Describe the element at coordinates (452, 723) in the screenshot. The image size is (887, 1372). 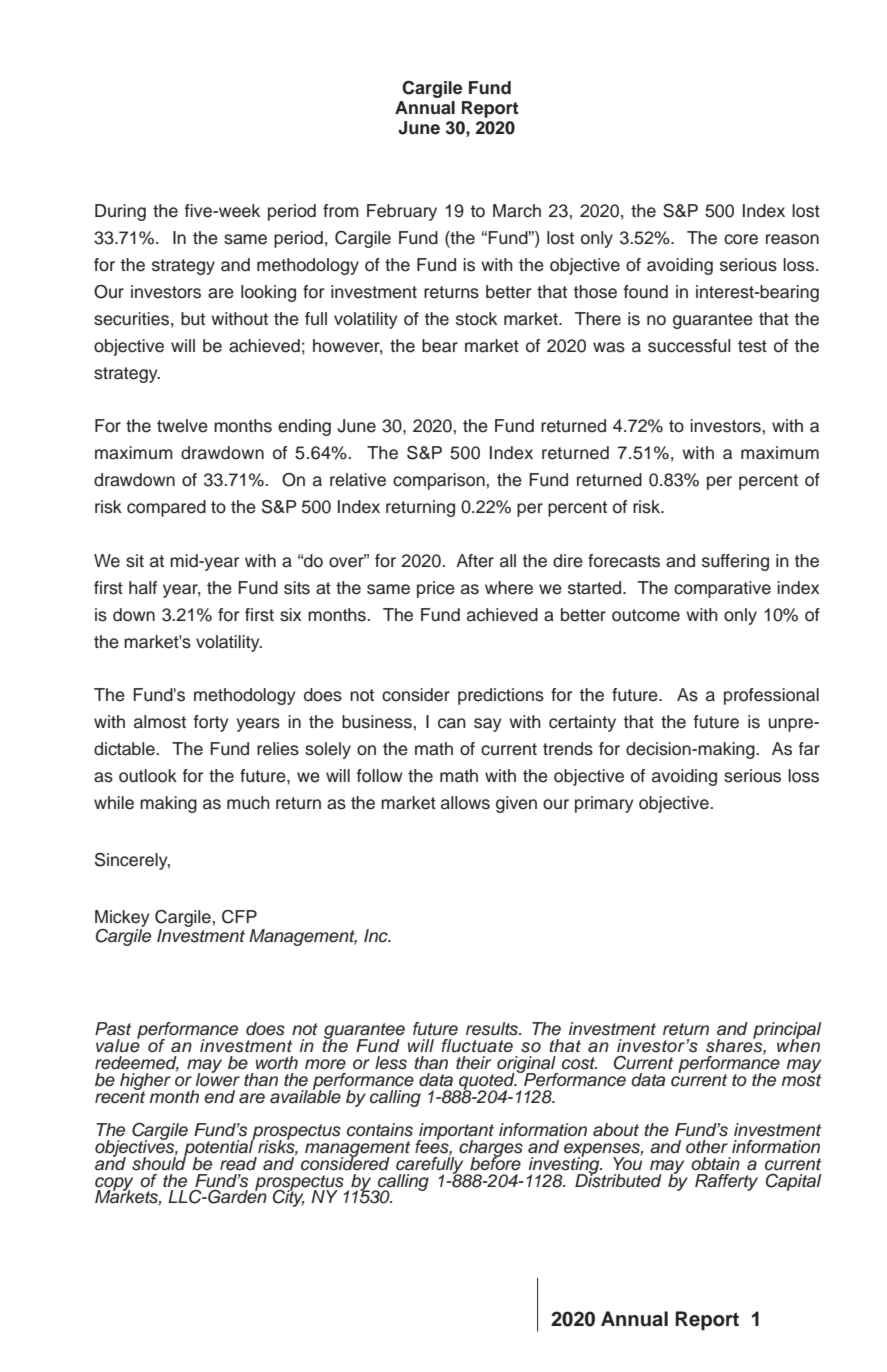
I see `can` at that location.
